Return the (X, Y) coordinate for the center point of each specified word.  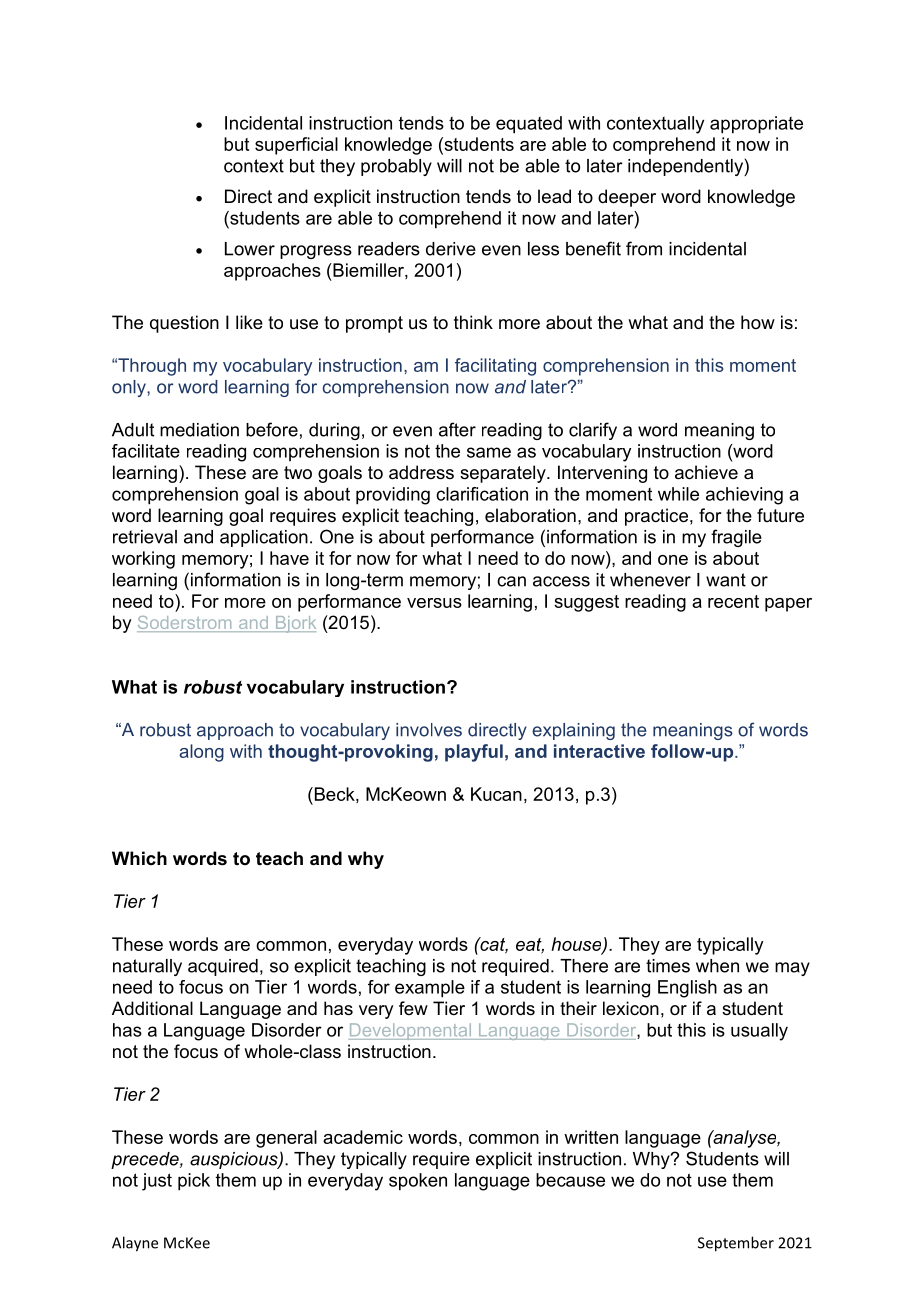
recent (733, 601)
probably (396, 167)
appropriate (756, 125)
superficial (296, 146)
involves (429, 730)
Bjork (294, 624)
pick (194, 1182)
